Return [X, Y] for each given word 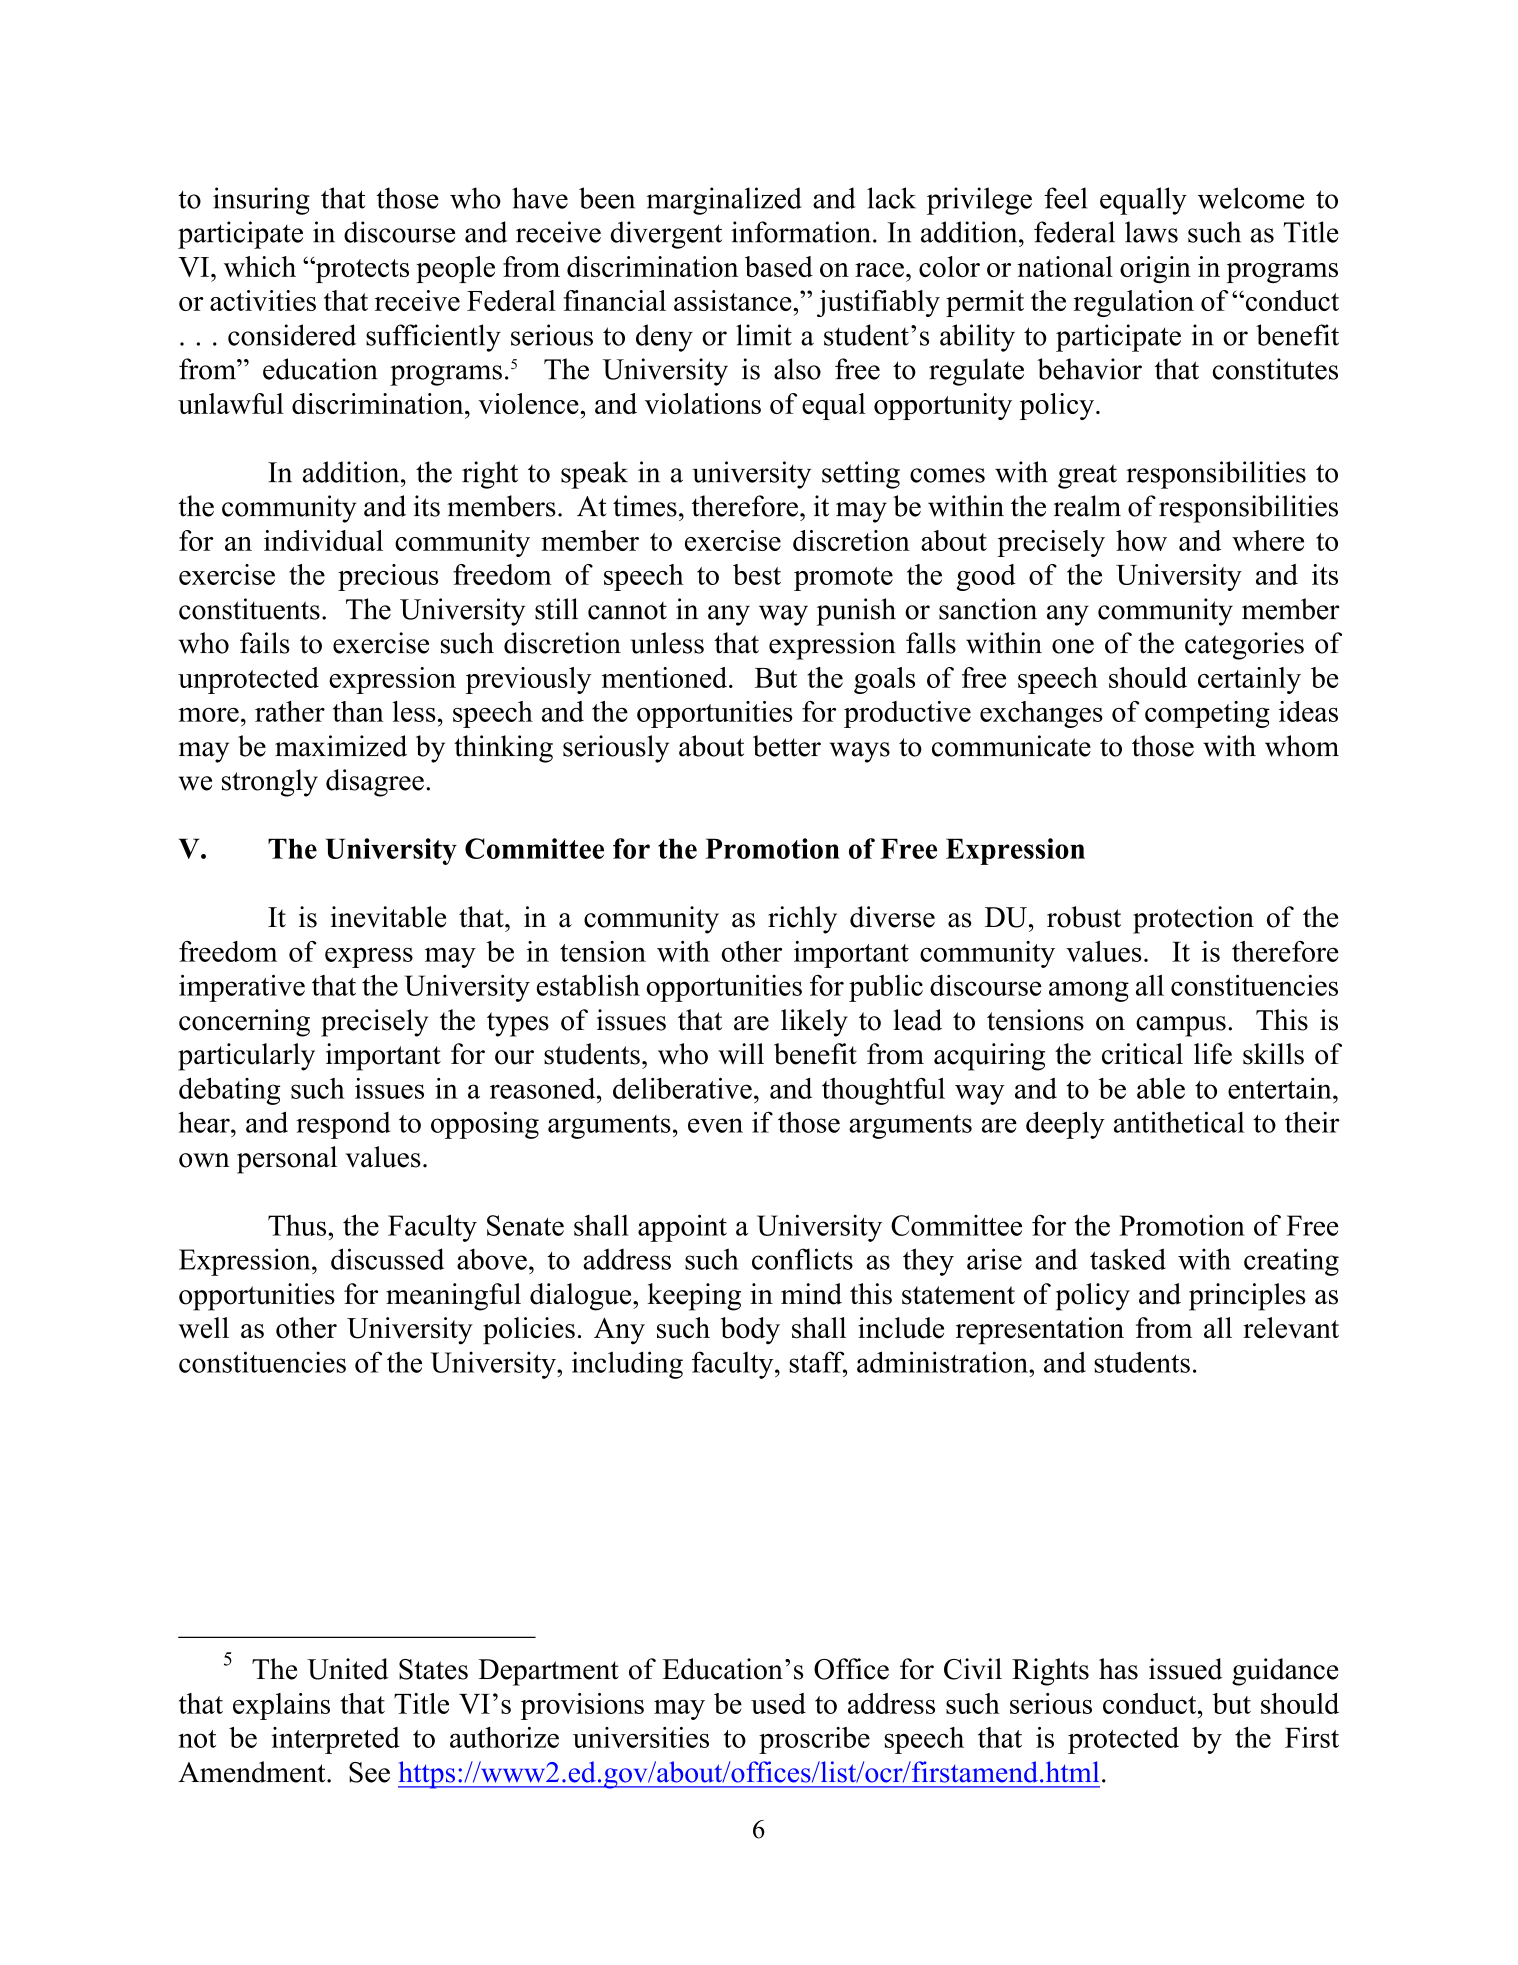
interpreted [335, 1740]
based [779, 266]
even [715, 1125]
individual [323, 540]
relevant [1291, 1328]
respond [343, 1125]
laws [1151, 232]
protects [361, 270]
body [750, 1331]
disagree [375, 783]
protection [1193, 920]
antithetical [1179, 1122]
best [757, 574]
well [203, 1328]
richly [802, 920]
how [1141, 540]
